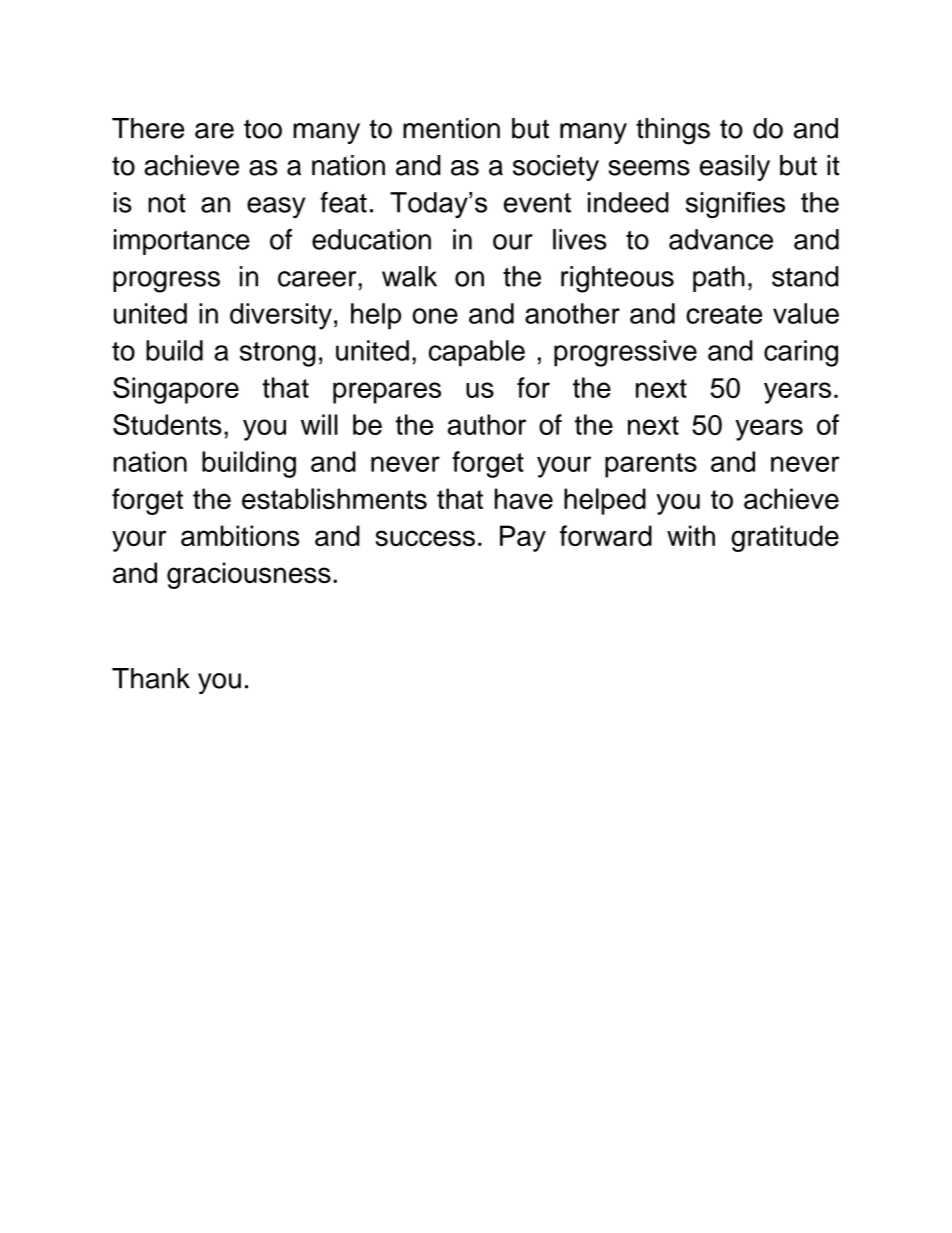 The image size is (952, 1233). I want to click on gratitude, so click(785, 538).
